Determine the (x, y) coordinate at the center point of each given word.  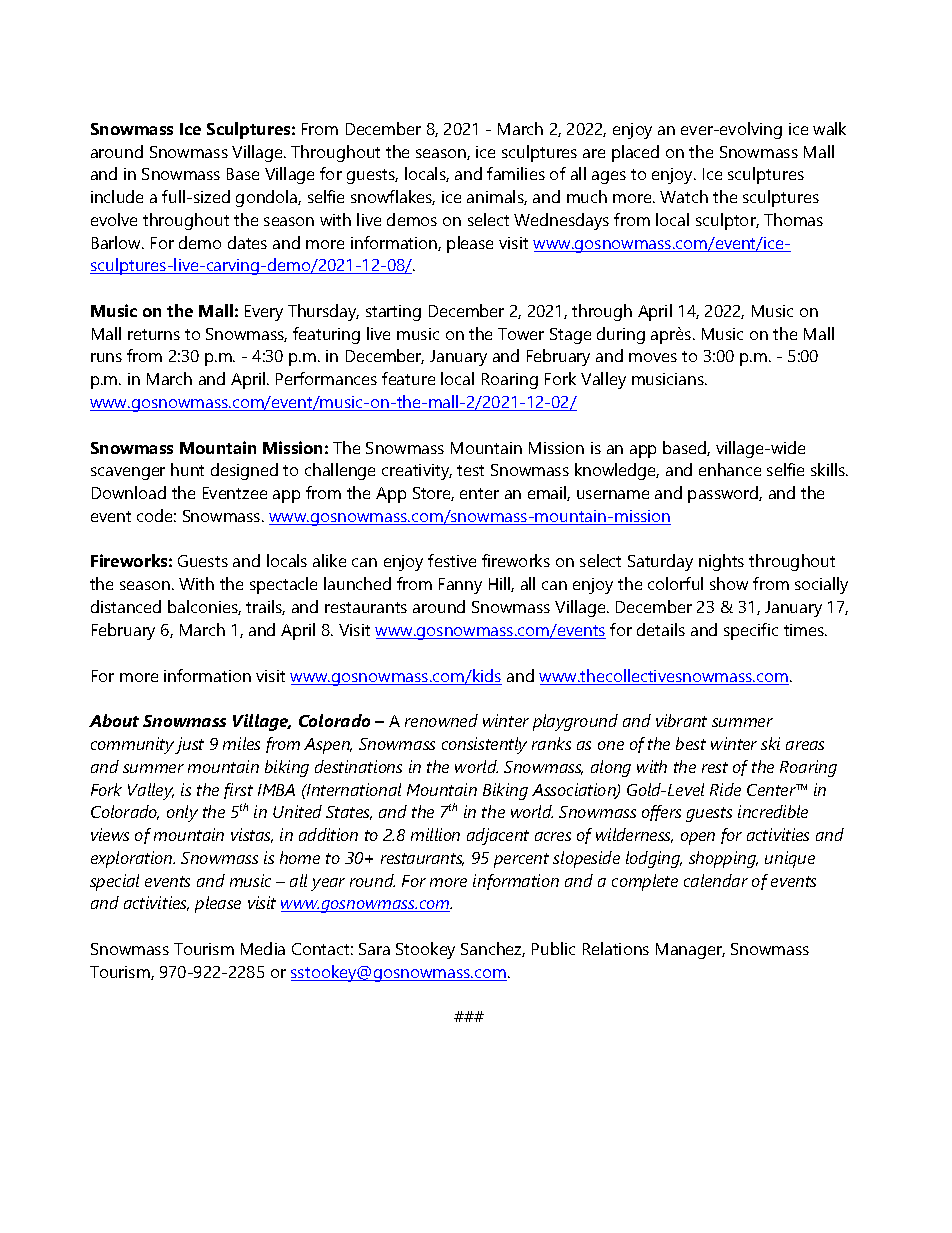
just (189, 745)
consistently (484, 745)
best (691, 743)
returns (154, 334)
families (516, 173)
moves (653, 357)
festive (452, 560)
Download (129, 492)
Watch (684, 196)
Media (263, 948)
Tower (521, 334)
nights (721, 562)
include (117, 196)
